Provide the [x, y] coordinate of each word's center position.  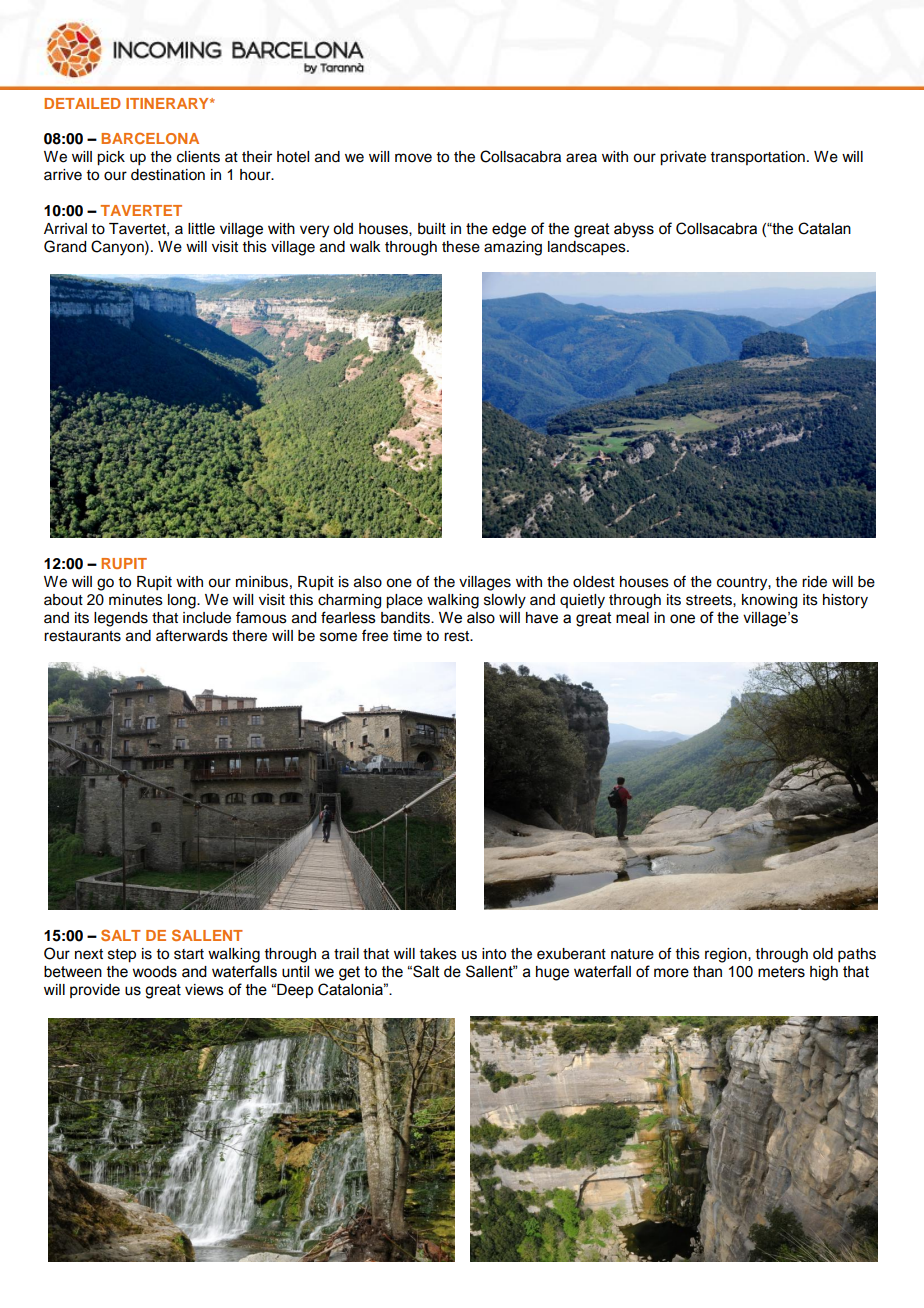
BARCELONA [150, 138]
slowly [505, 601]
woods [154, 972]
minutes [136, 600]
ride [814, 582]
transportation [758, 158]
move [413, 158]
